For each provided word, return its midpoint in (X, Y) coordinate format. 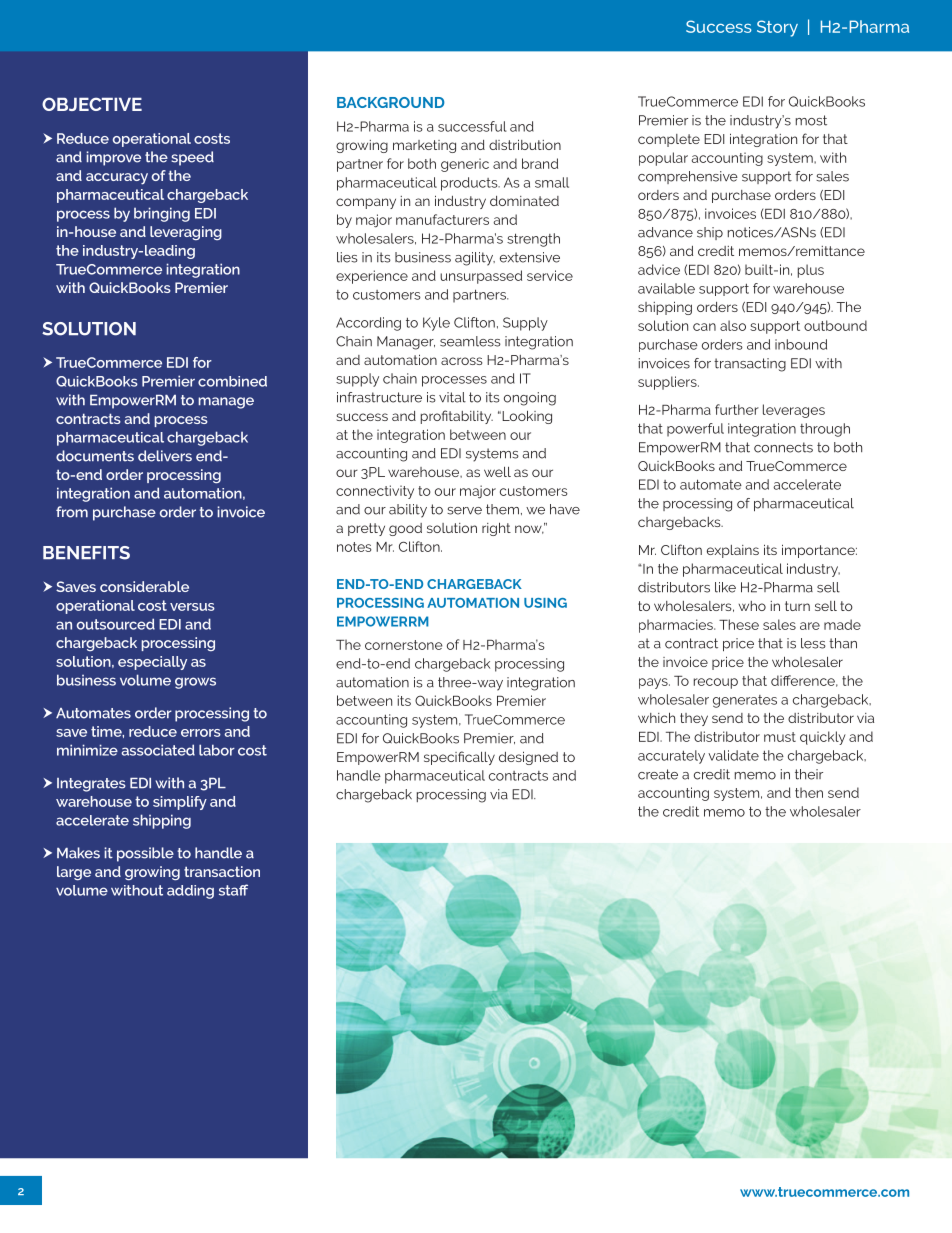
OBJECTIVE (92, 104)
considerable (144, 586)
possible (145, 854)
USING (545, 603)
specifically (459, 758)
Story (777, 28)
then (809, 792)
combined (232, 381)
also (733, 325)
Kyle (436, 324)
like (725, 587)
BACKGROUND (391, 102)
